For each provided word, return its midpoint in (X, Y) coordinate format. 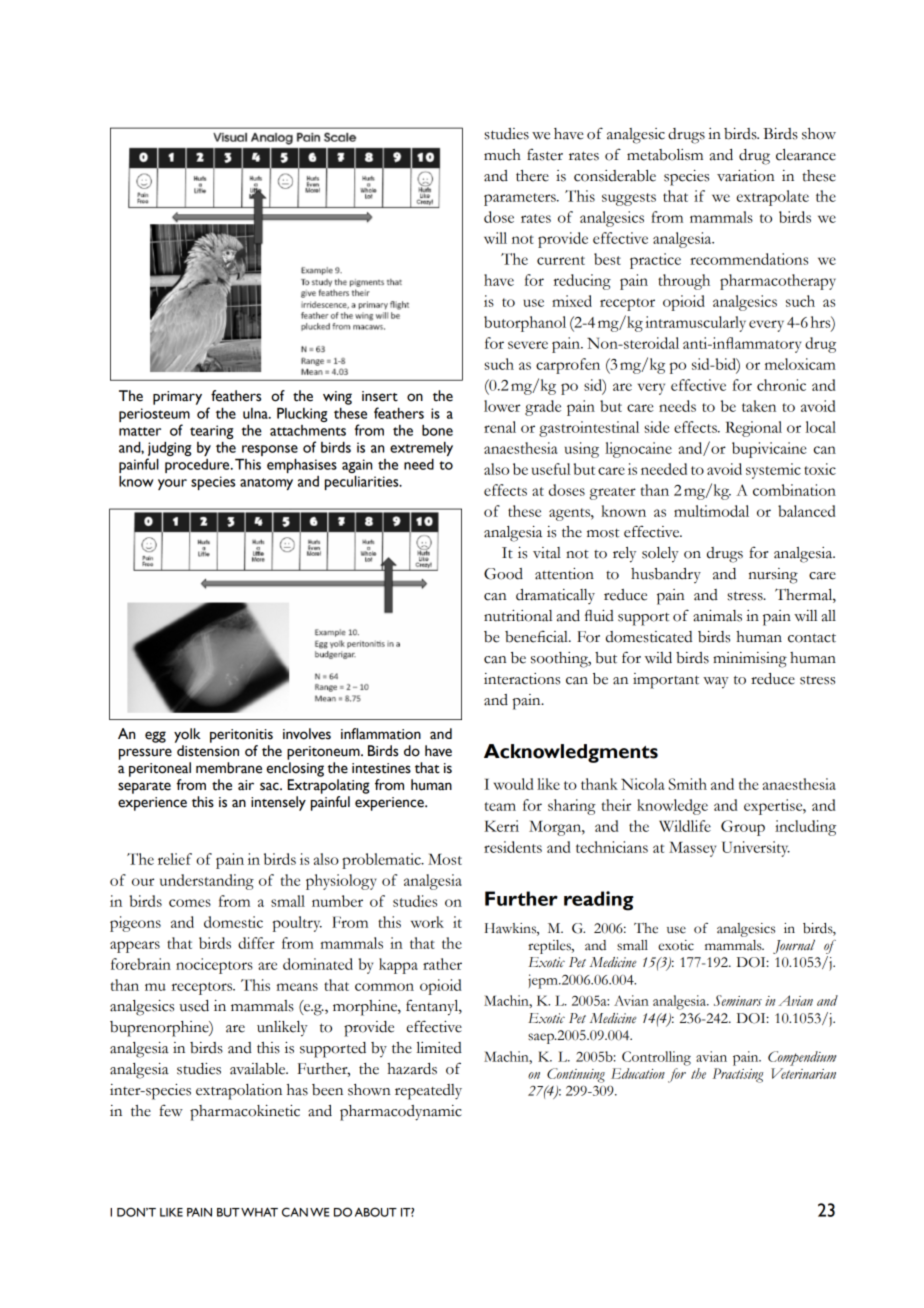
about (376, 1212)
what (259, 1212)
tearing (211, 432)
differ (256, 943)
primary (177, 398)
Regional (753, 429)
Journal (794, 946)
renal (500, 427)
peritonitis (241, 736)
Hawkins (511, 929)
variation (746, 176)
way (716, 683)
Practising (738, 1075)
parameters (521, 199)
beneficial (537, 636)
